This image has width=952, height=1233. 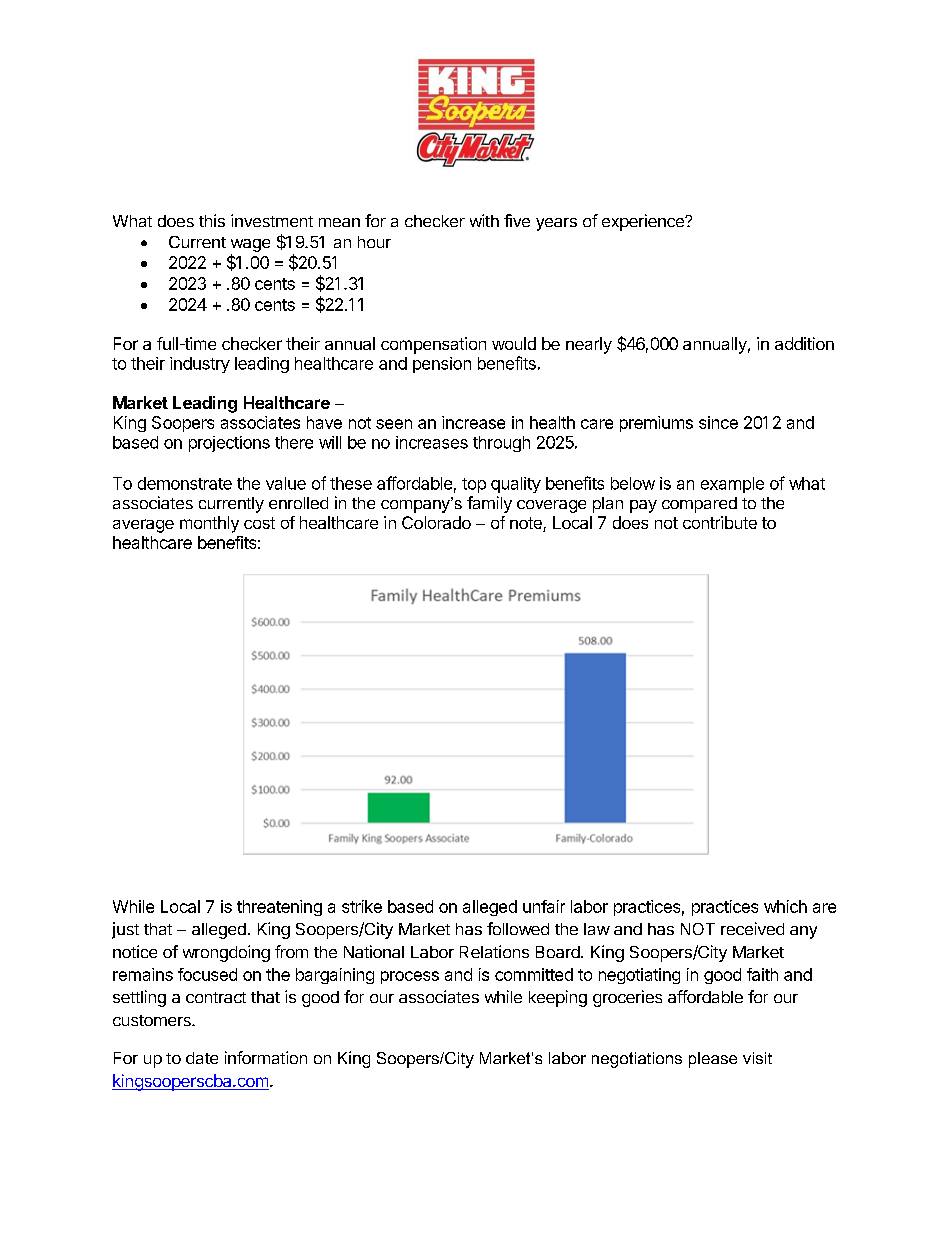 What do you see at coordinates (489, 504) in the image?
I see `family` at bounding box center [489, 504].
